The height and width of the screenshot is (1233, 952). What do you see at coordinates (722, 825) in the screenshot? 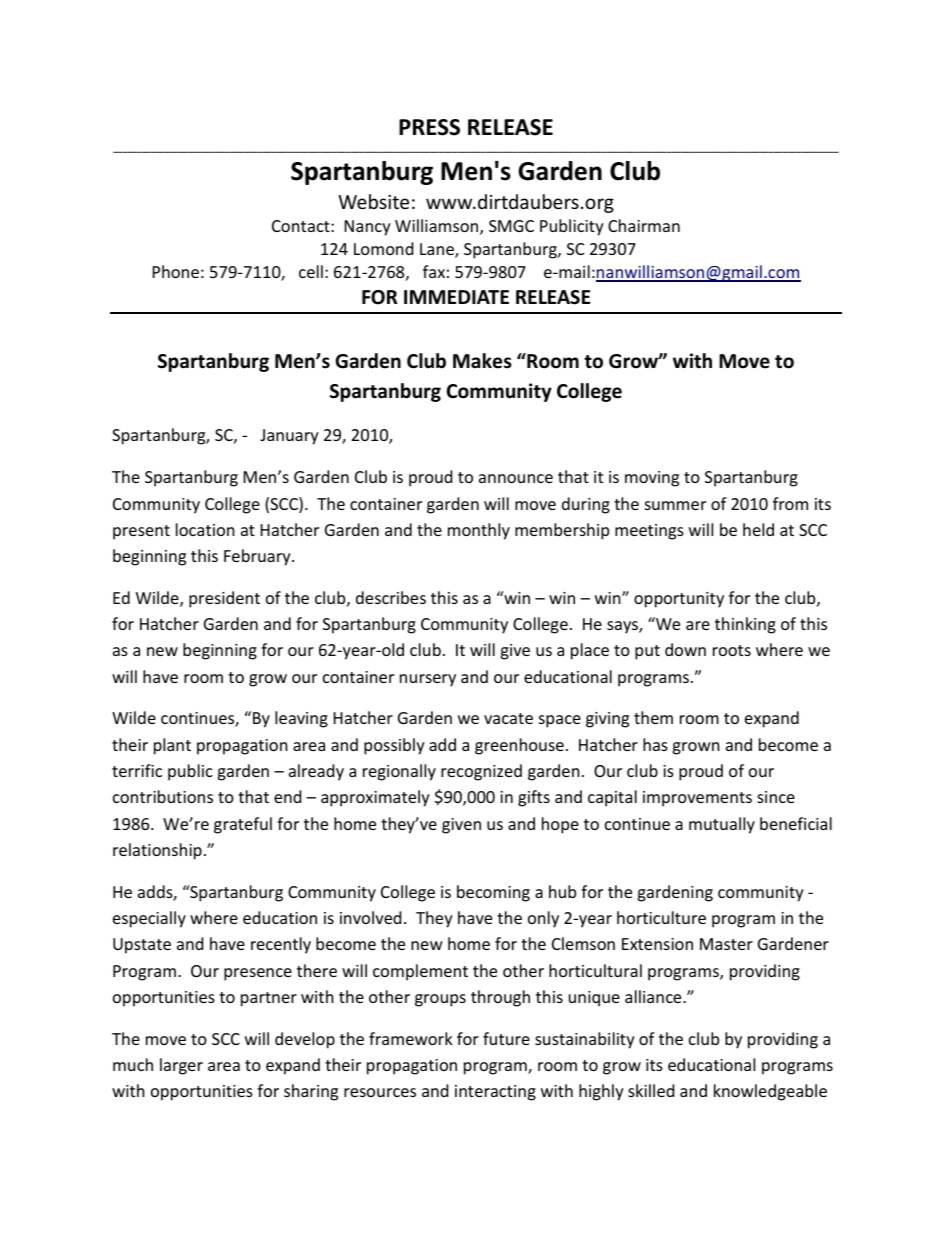
I see `mutually` at bounding box center [722, 825].
